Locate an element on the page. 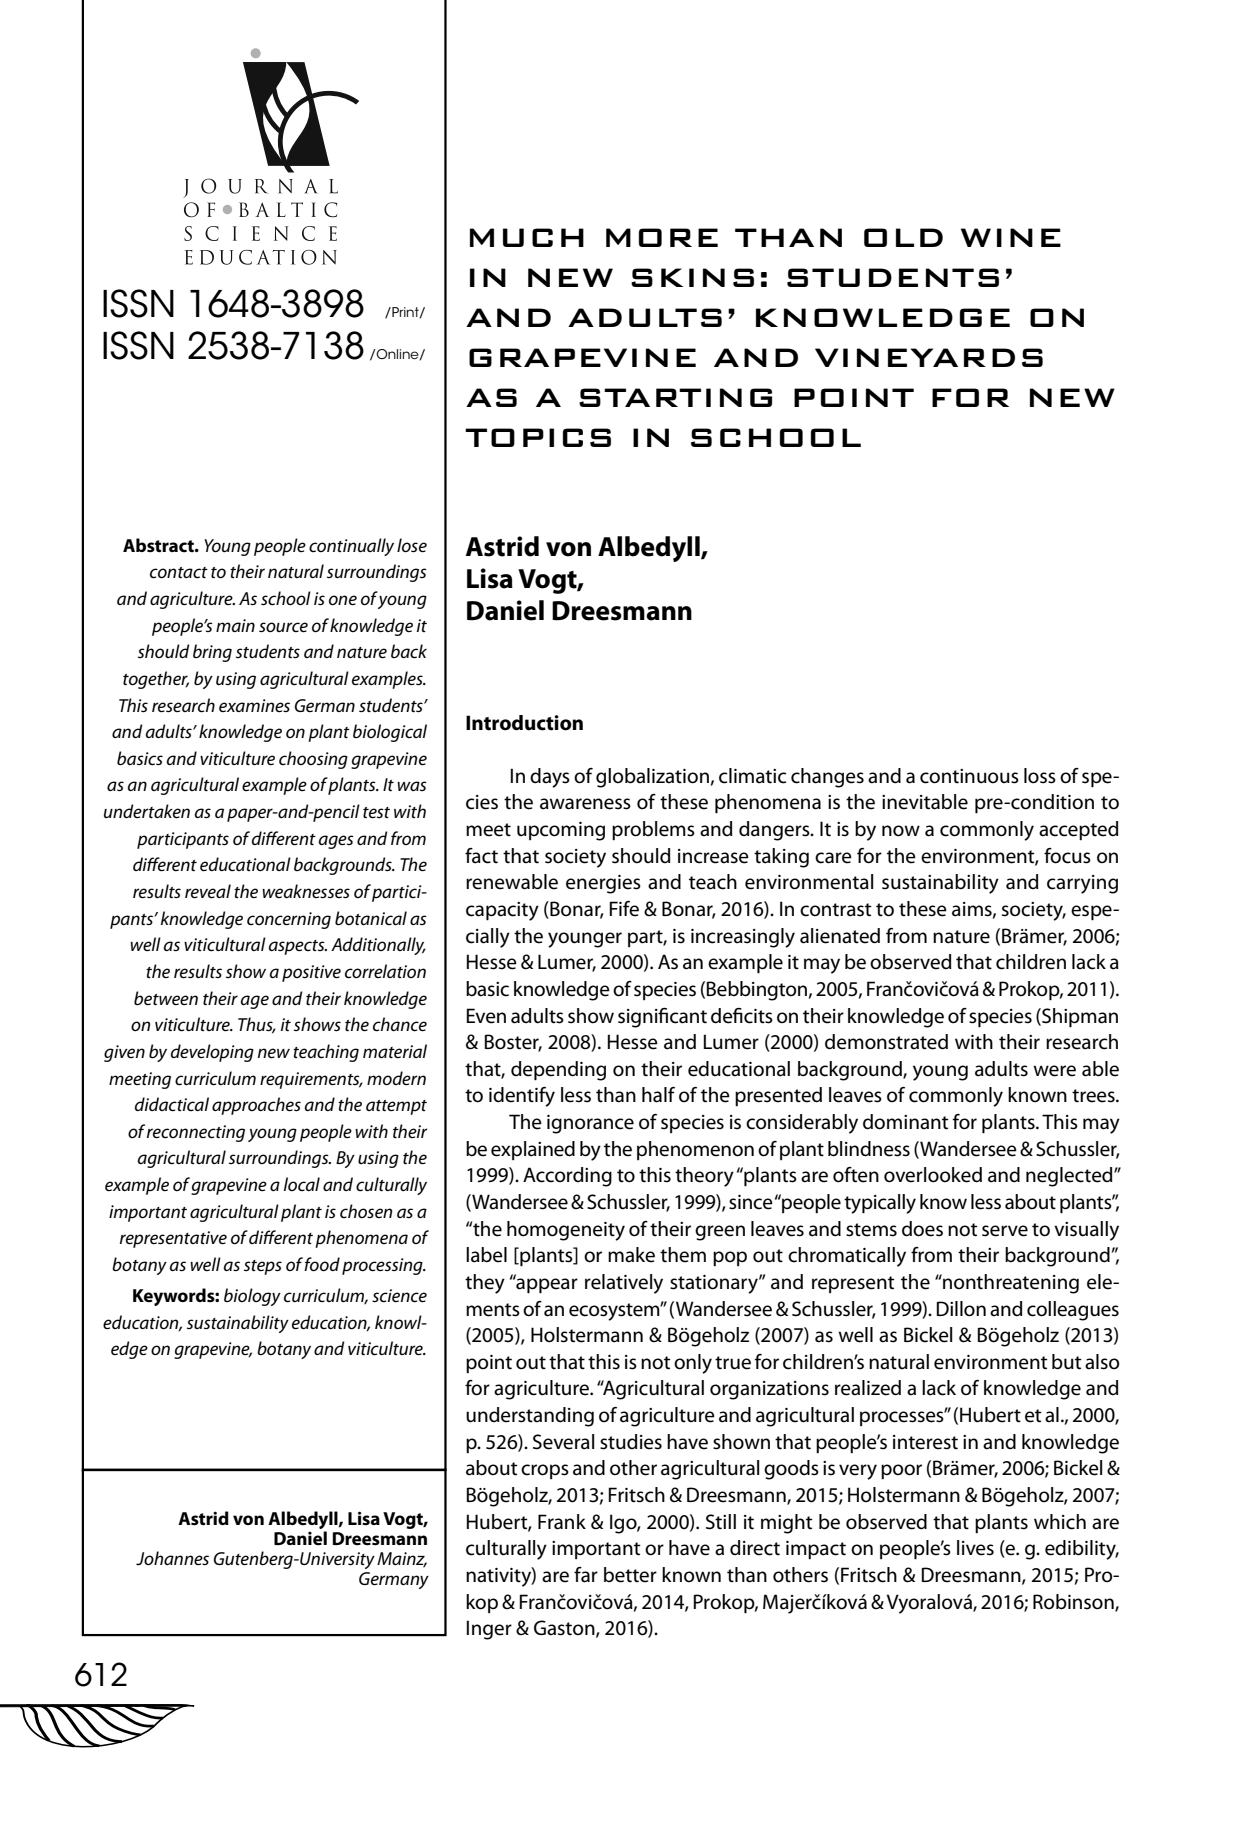  continuous is located at coordinates (969, 776).
